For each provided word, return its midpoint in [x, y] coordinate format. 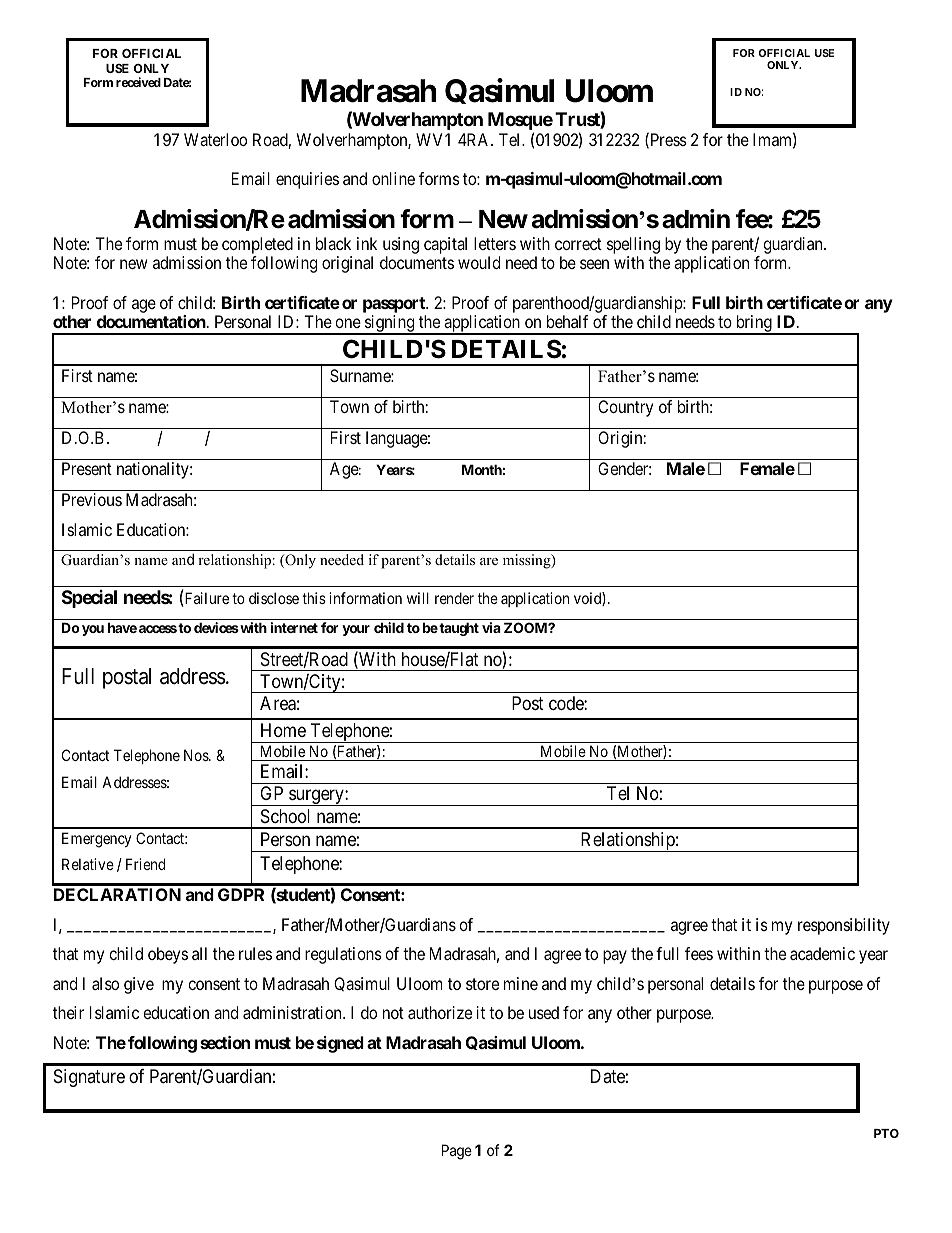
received [138, 82]
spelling [633, 245]
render [454, 598]
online [393, 178]
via [491, 627]
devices [216, 627]
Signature [89, 1078]
